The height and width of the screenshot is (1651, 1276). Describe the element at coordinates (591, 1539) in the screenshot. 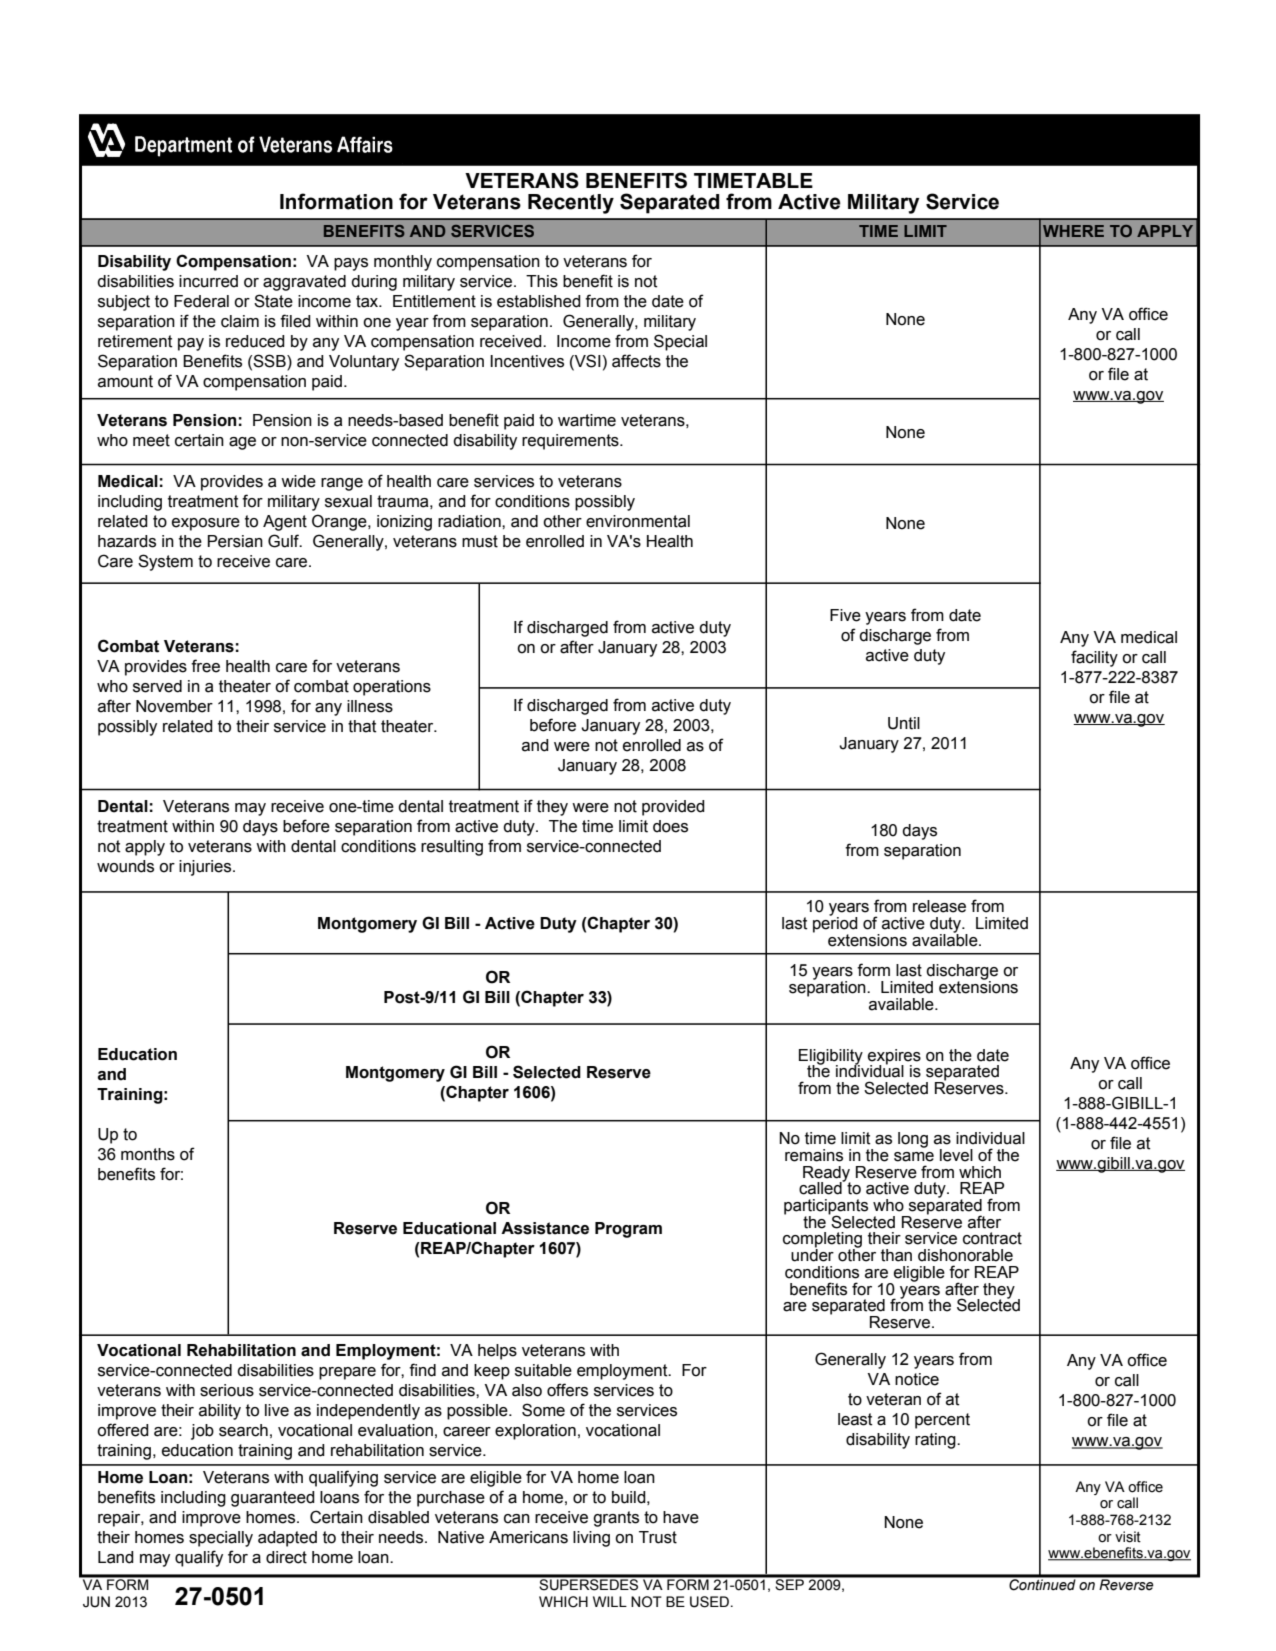

I see `living` at that location.
